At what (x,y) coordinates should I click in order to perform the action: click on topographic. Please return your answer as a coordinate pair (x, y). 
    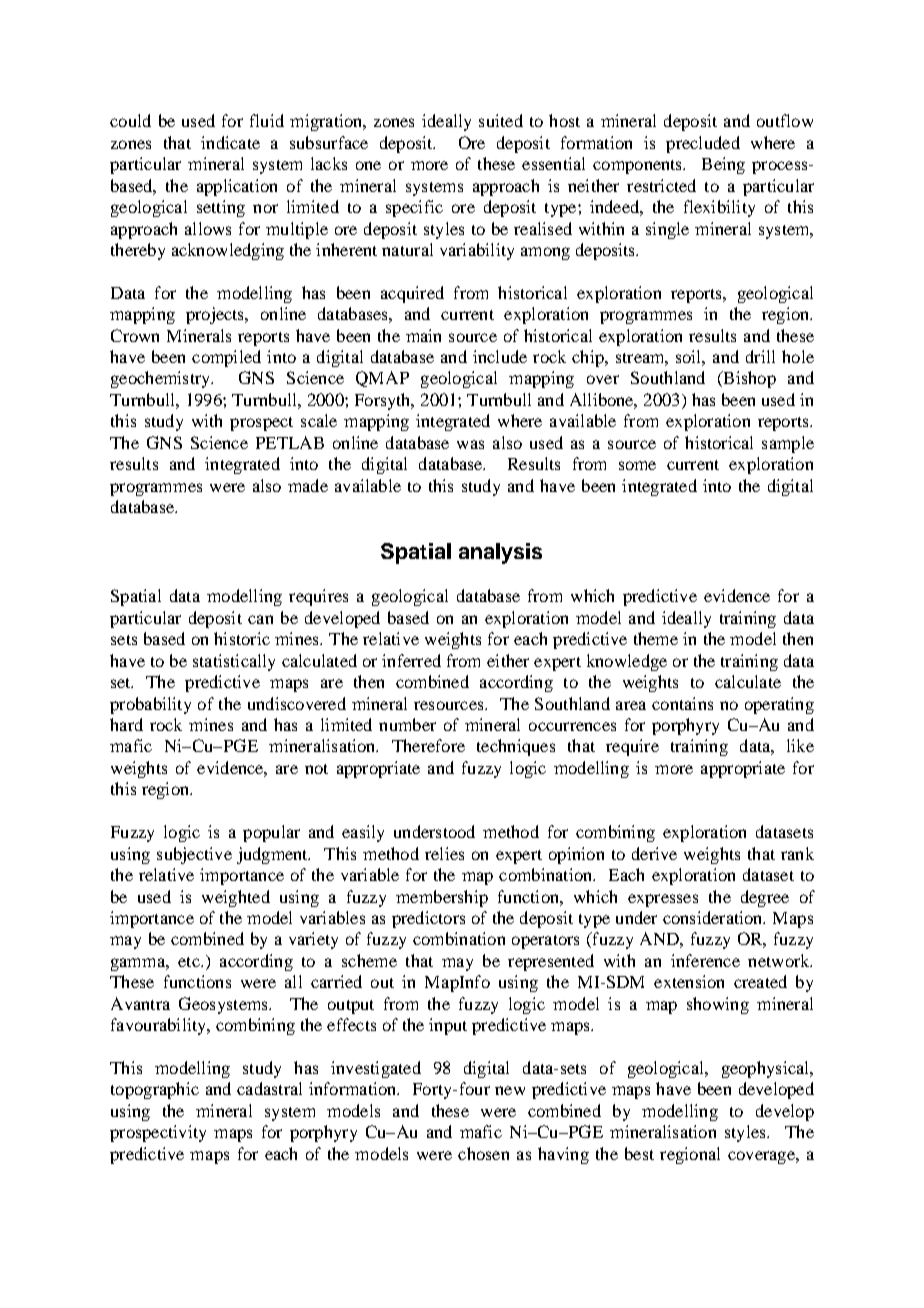
    Looking at the image, I should click on (155, 1090).
